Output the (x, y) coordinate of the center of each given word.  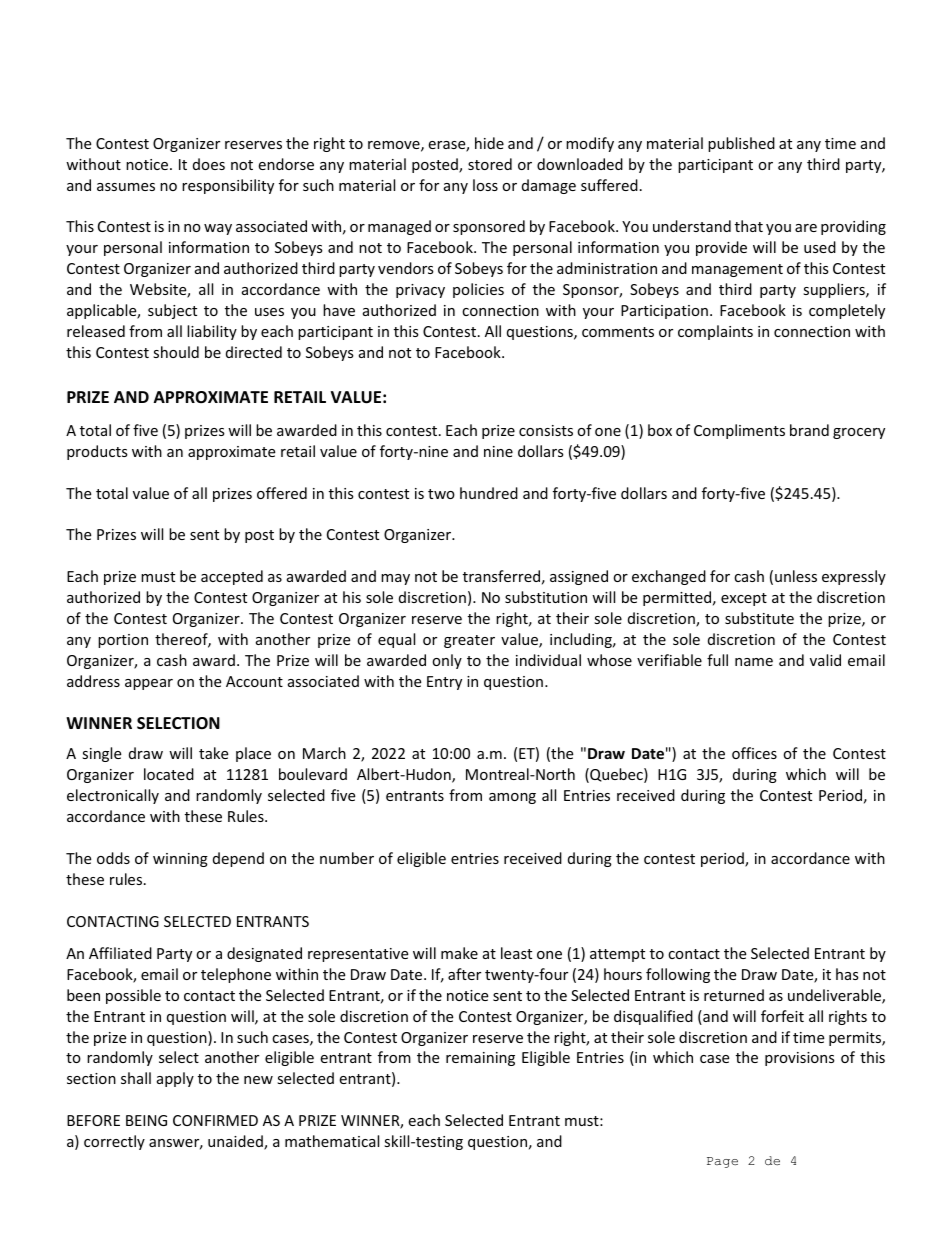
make (459, 953)
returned (734, 995)
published (741, 144)
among (512, 798)
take (213, 753)
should (176, 352)
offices (754, 753)
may (395, 579)
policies (478, 290)
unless (796, 576)
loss (485, 185)
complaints (715, 332)
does (209, 164)
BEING (146, 1120)
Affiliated (120, 953)
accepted (232, 577)
